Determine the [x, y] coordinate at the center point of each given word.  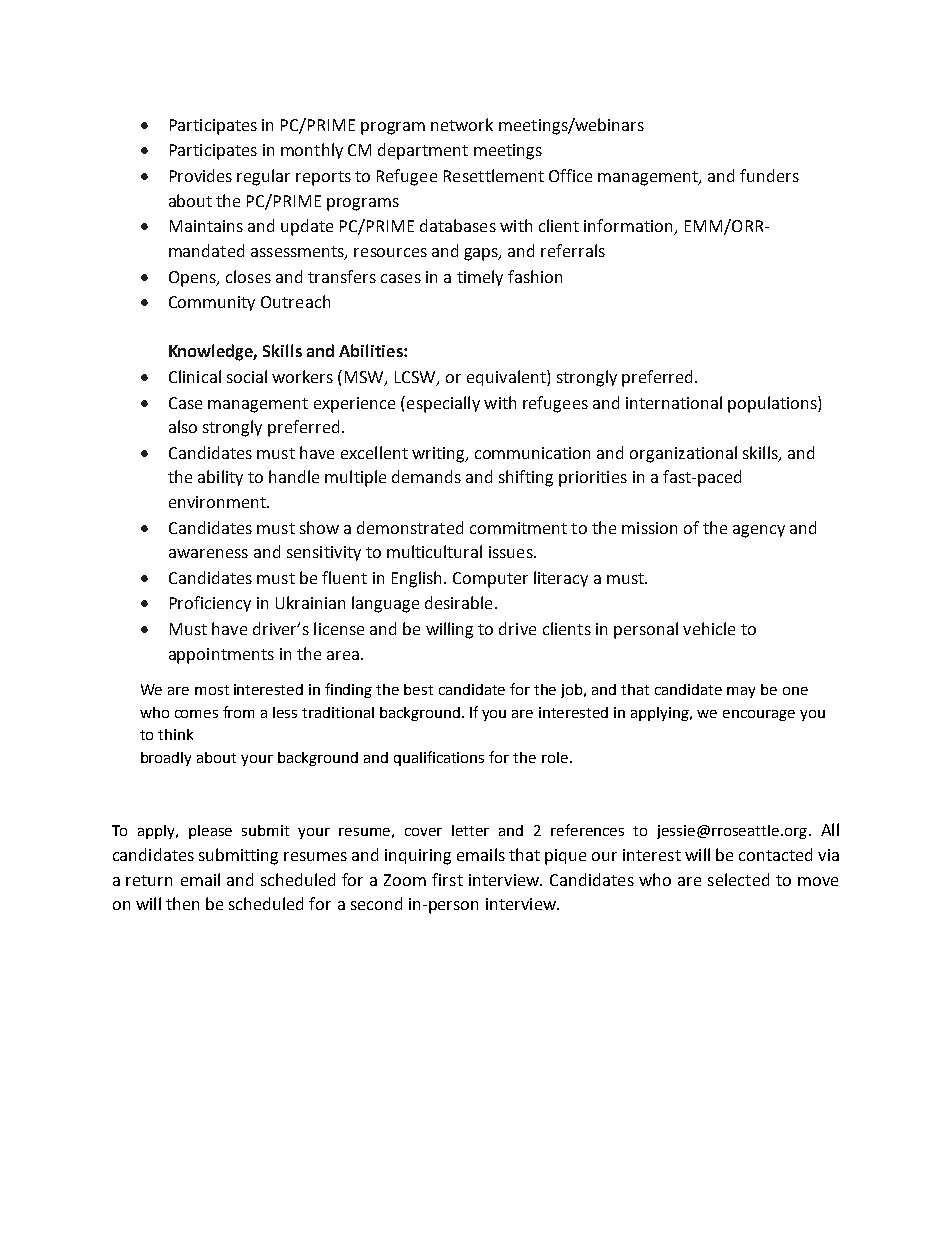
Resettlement [494, 175]
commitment [518, 528]
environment [218, 502]
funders [769, 175]
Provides [201, 175]
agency [759, 531]
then [182, 903]
